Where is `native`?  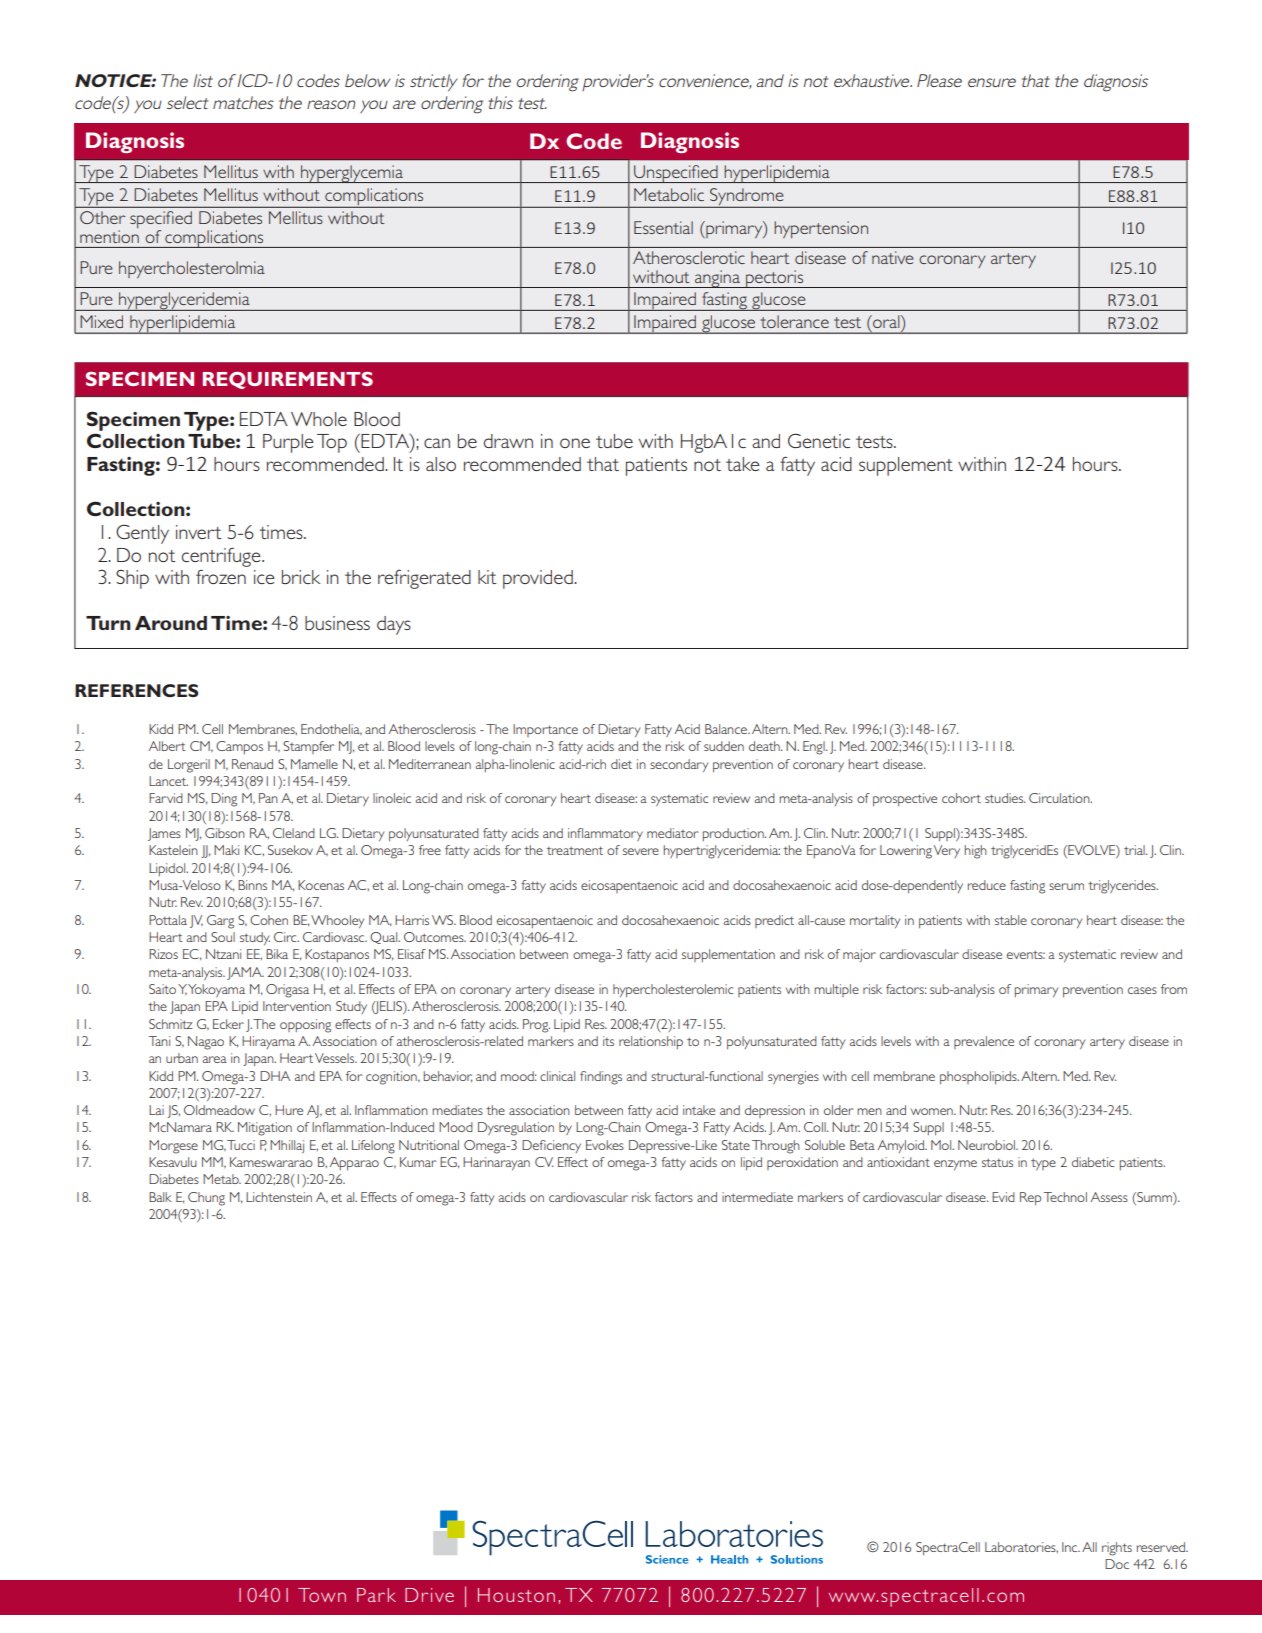 native is located at coordinates (892, 257).
